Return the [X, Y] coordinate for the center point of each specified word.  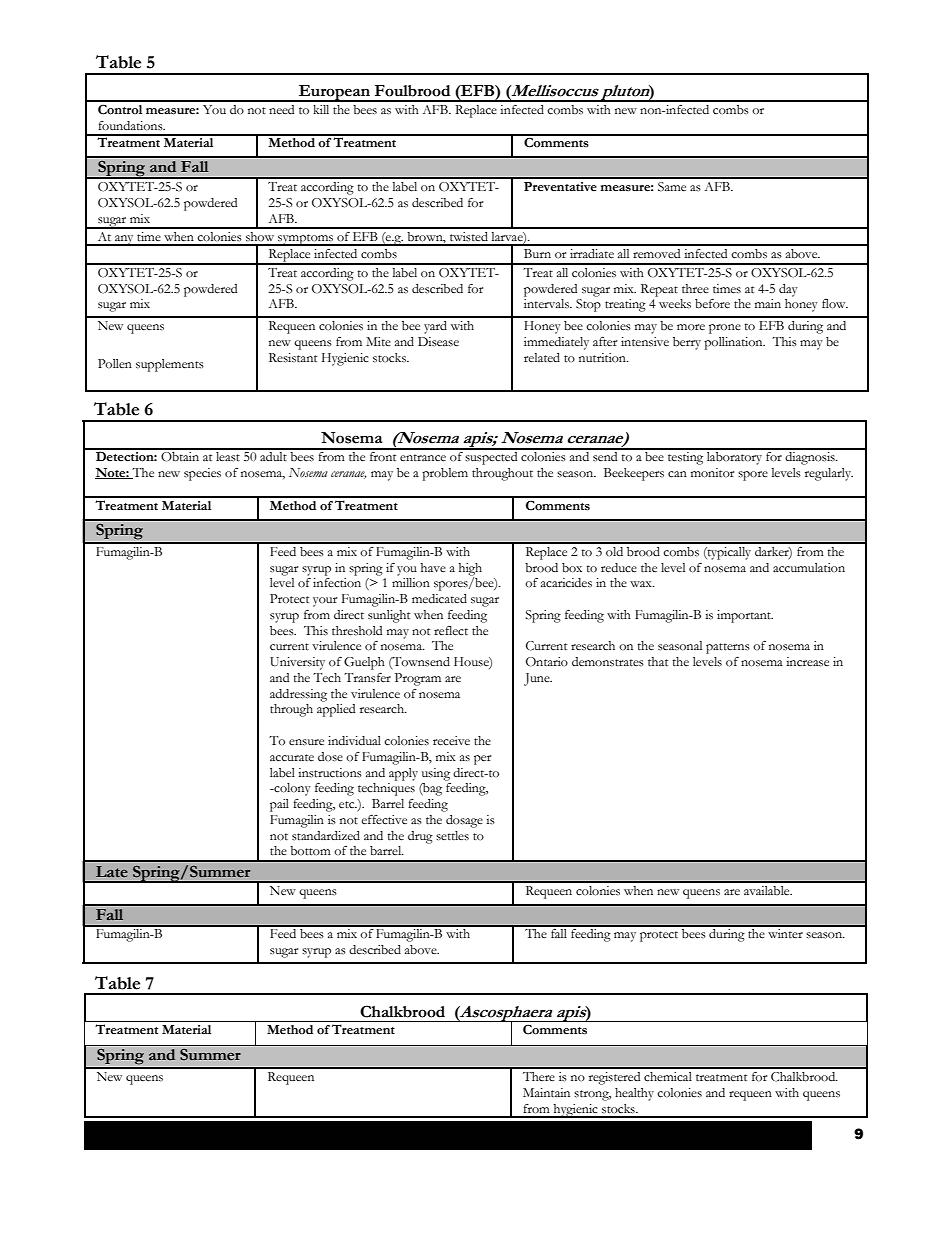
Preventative [560, 187]
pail [279, 805]
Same [672, 187]
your [325, 602]
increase [807, 662]
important [745, 616]
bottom [310, 851]
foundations [131, 126]
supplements [170, 365]
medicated [439, 599]
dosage [464, 821]
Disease [438, 342]
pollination [734, 343]
